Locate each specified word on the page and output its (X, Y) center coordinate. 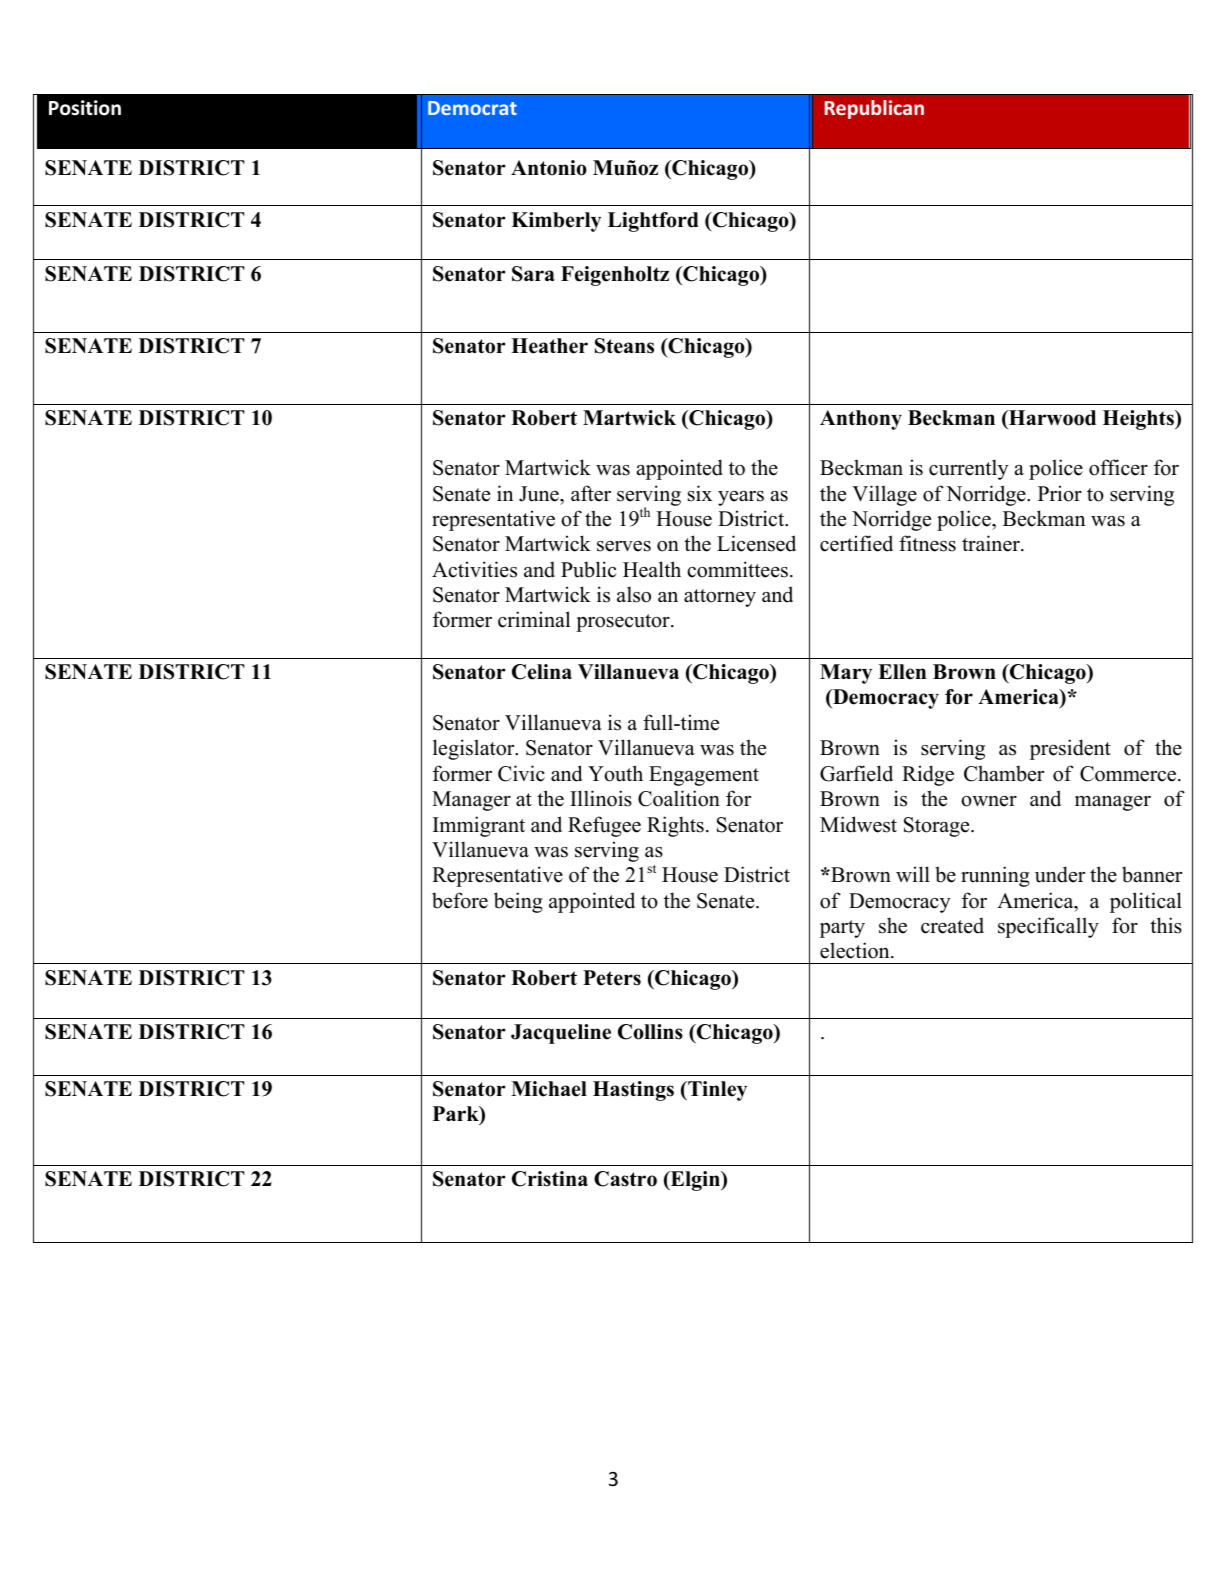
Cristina (550, 1179)
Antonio (549, 168)
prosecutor (624, 623)
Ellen (902, 672)
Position (85, 108)
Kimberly (556, 222)
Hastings (633, 1091)
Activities (474, 569)
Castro (625, 1179)
